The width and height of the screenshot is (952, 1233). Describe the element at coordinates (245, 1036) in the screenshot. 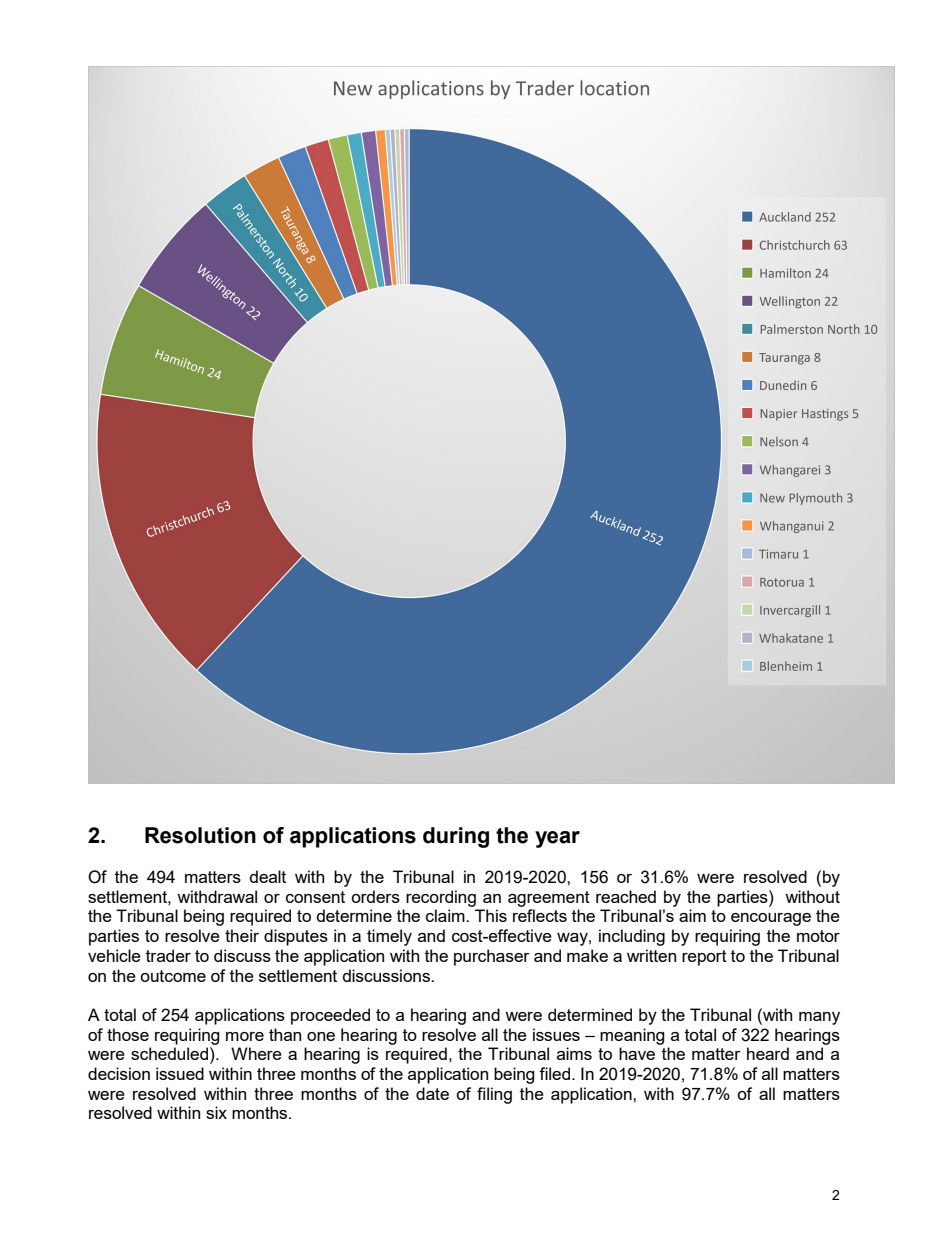

I see `more` at that location.
